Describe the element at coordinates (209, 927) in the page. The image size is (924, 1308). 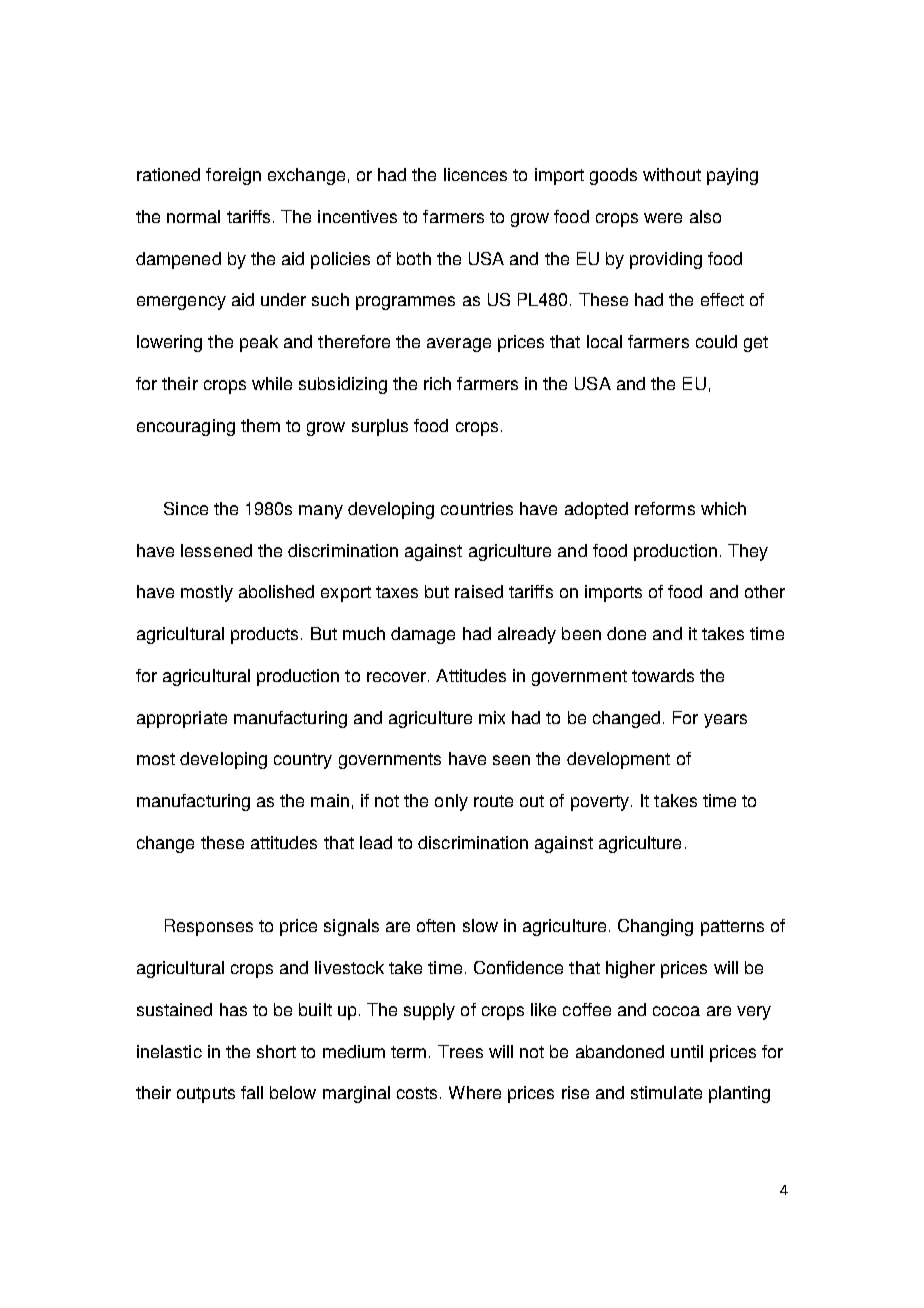
I see `Responses` at that location.
